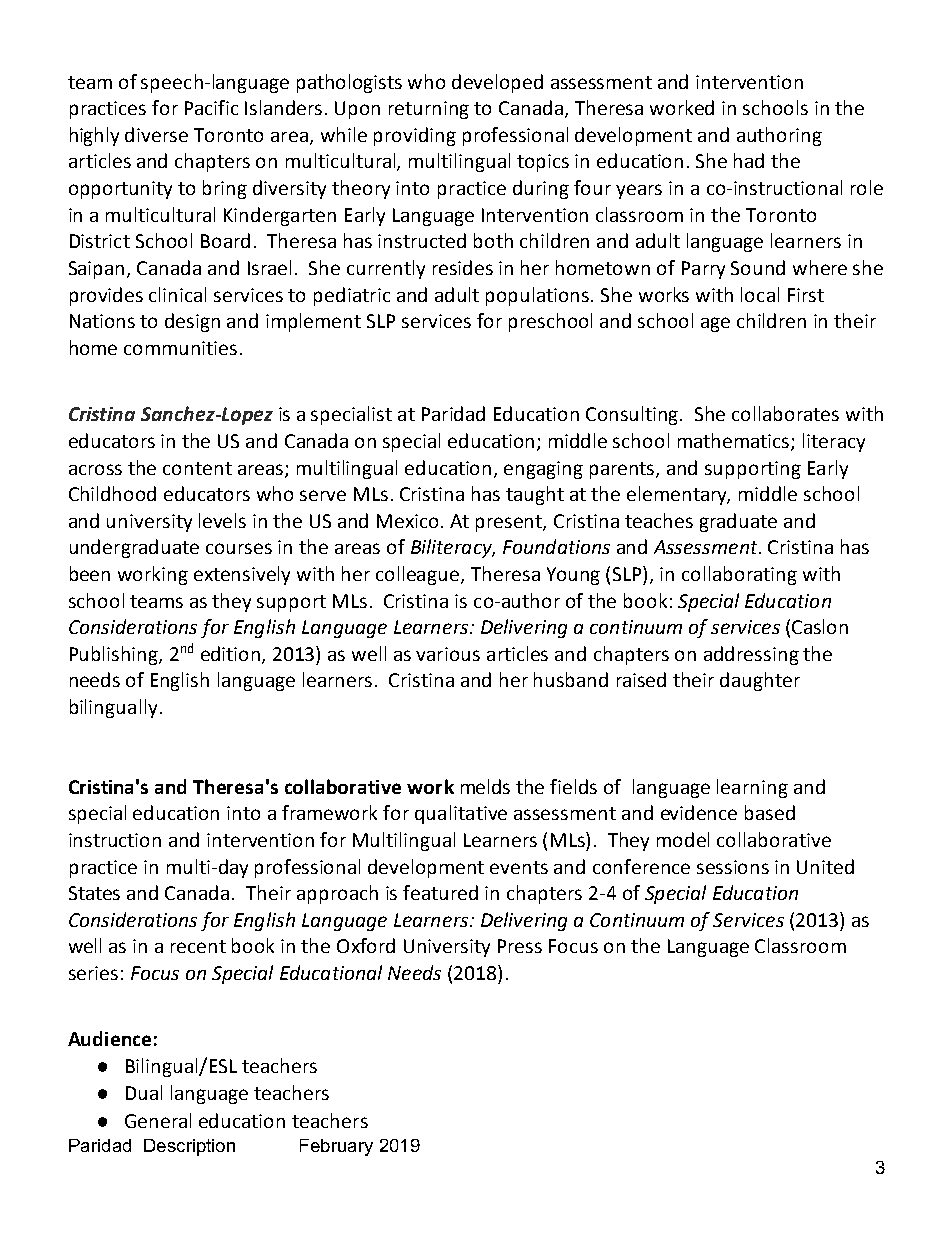  What do you see at coordinates (429, 110) in the page?
I see `returning` at bounding box center [429, 110].
